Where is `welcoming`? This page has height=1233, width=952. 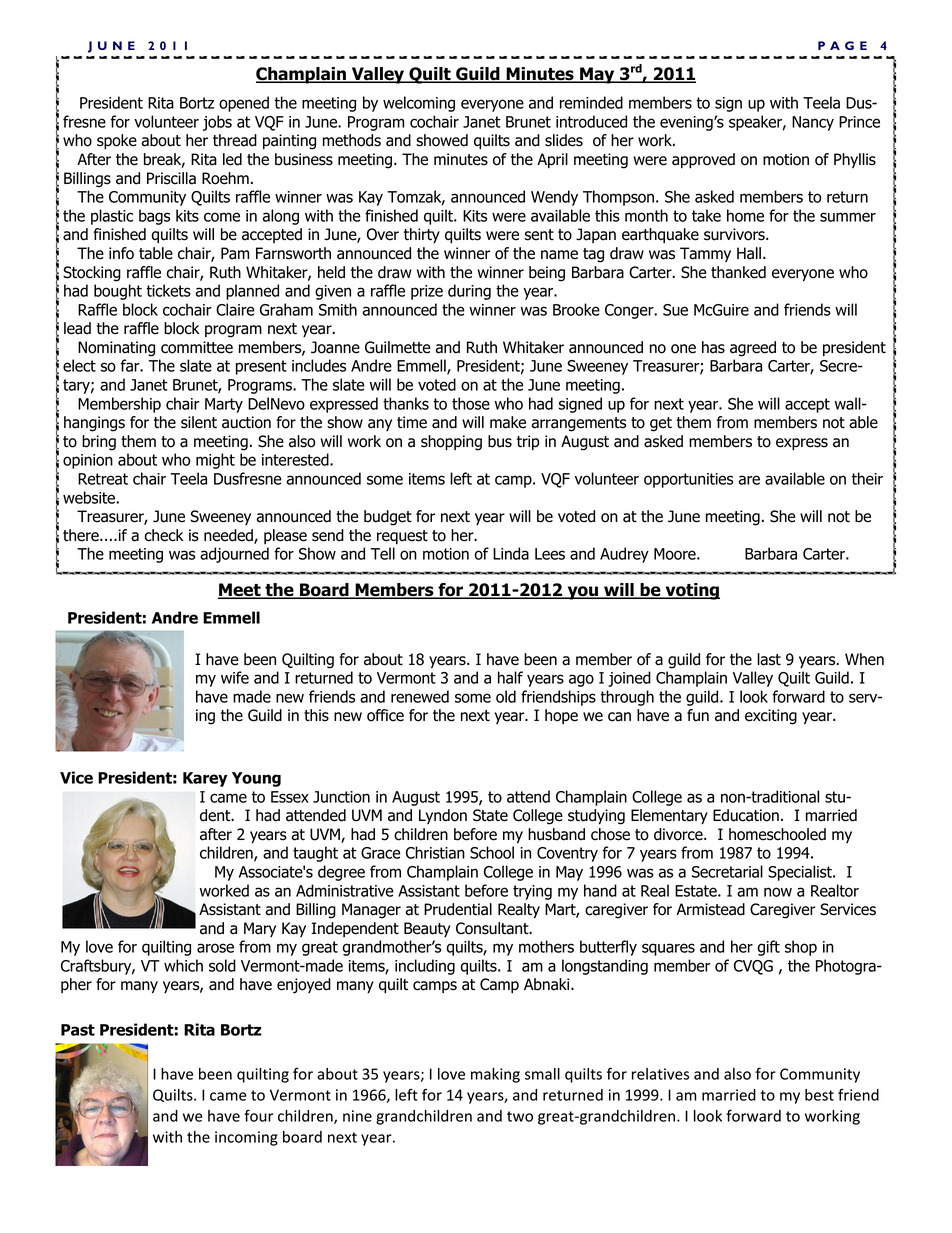 welcoming is located at coordinates (419, 104).
